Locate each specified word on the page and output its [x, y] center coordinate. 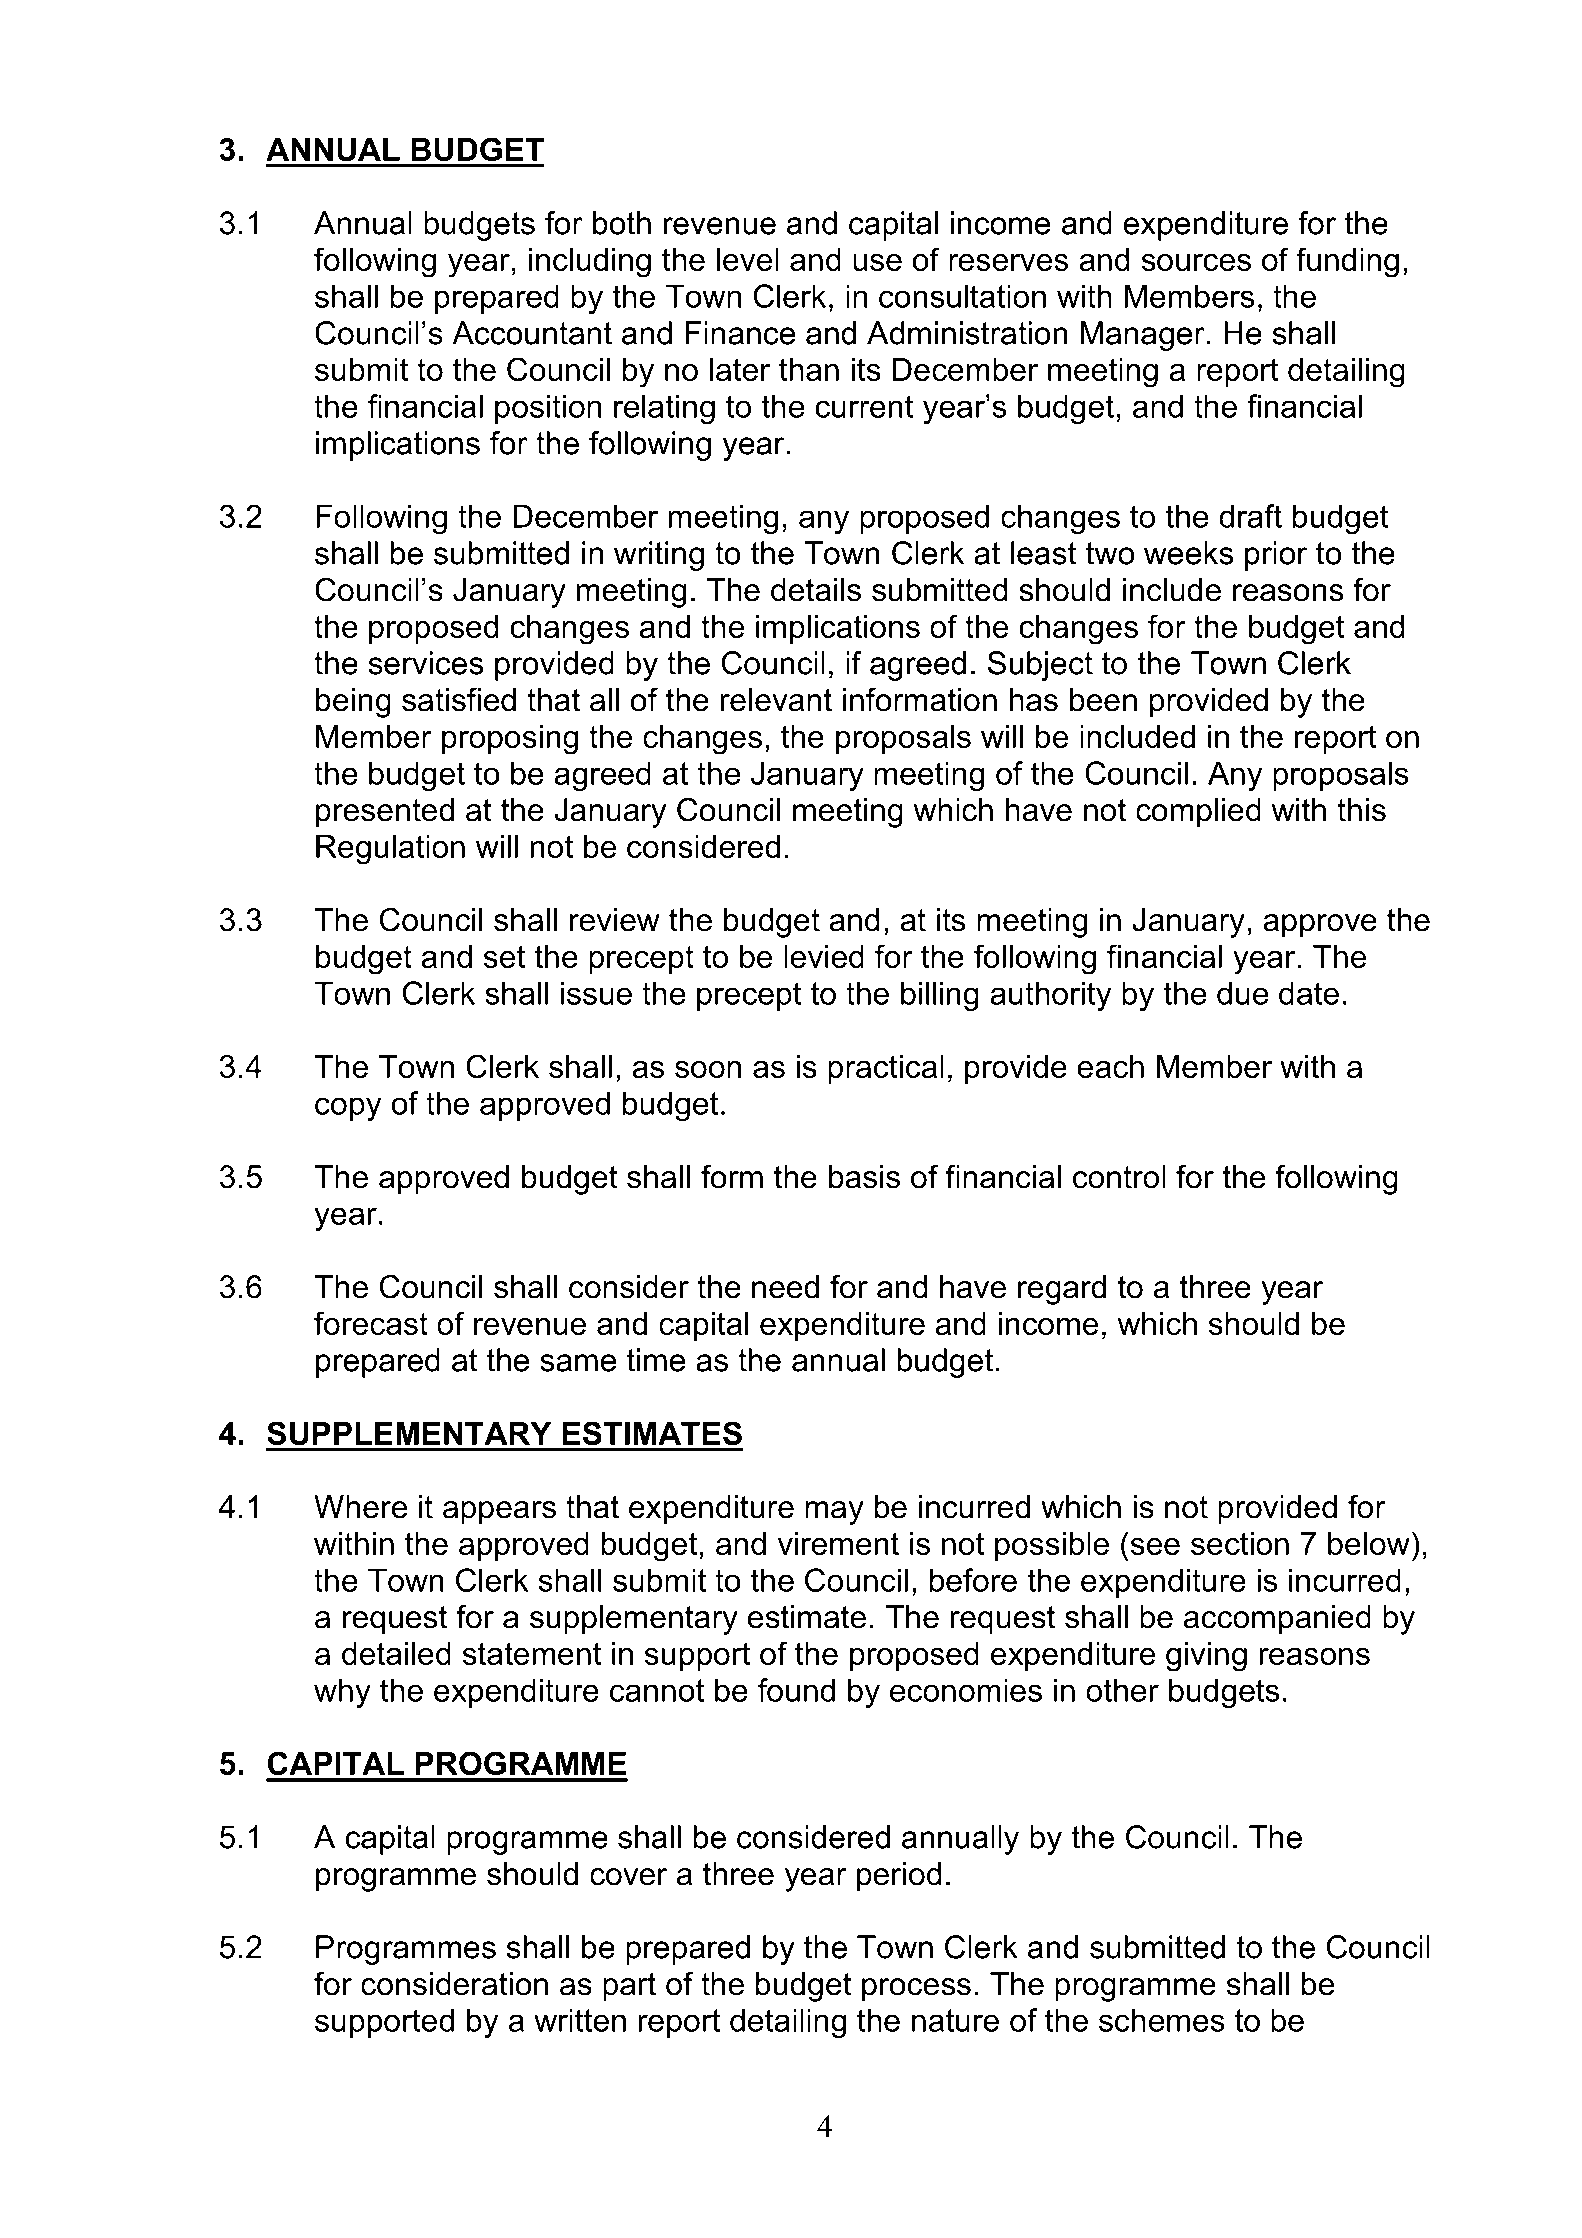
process [916, 1990]
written [580, 2020]
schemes [1162, 2020]
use [877, 262]
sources [1196, 262]
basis [864, 1177]
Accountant [532, 333]
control [1119, 1177]
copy [348, 1109]
